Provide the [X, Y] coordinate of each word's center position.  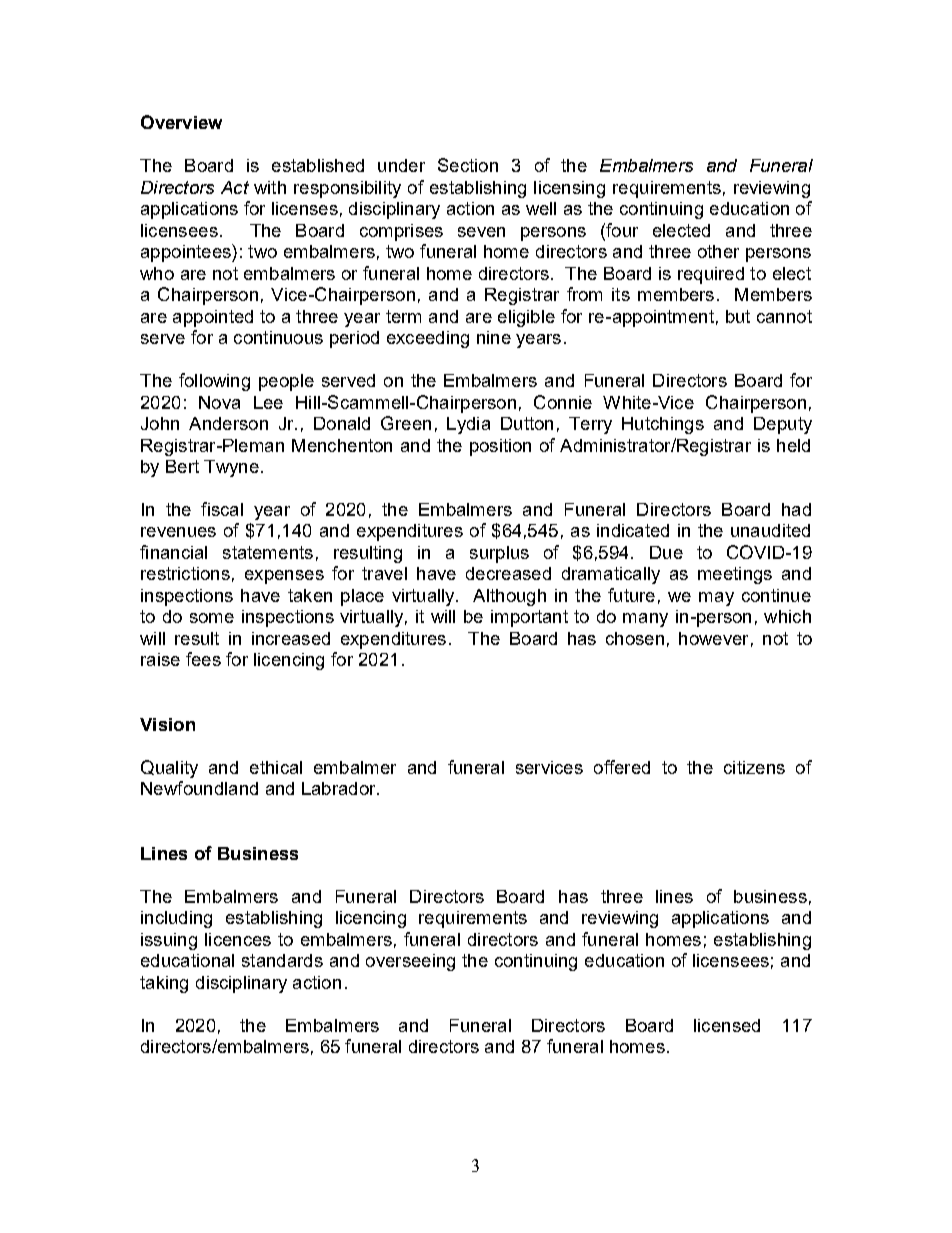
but [738, 316]
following [214, 382]
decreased [508, 573]
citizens [754, 767]
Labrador [340, 788]
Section [468, 165]
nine [494, 337]
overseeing [410, 962]
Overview [181, 122]
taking [164, 984]
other [718, 251]
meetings [735, 575]
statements [268, 552]
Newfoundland [199, 788]
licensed [727, 1025]
